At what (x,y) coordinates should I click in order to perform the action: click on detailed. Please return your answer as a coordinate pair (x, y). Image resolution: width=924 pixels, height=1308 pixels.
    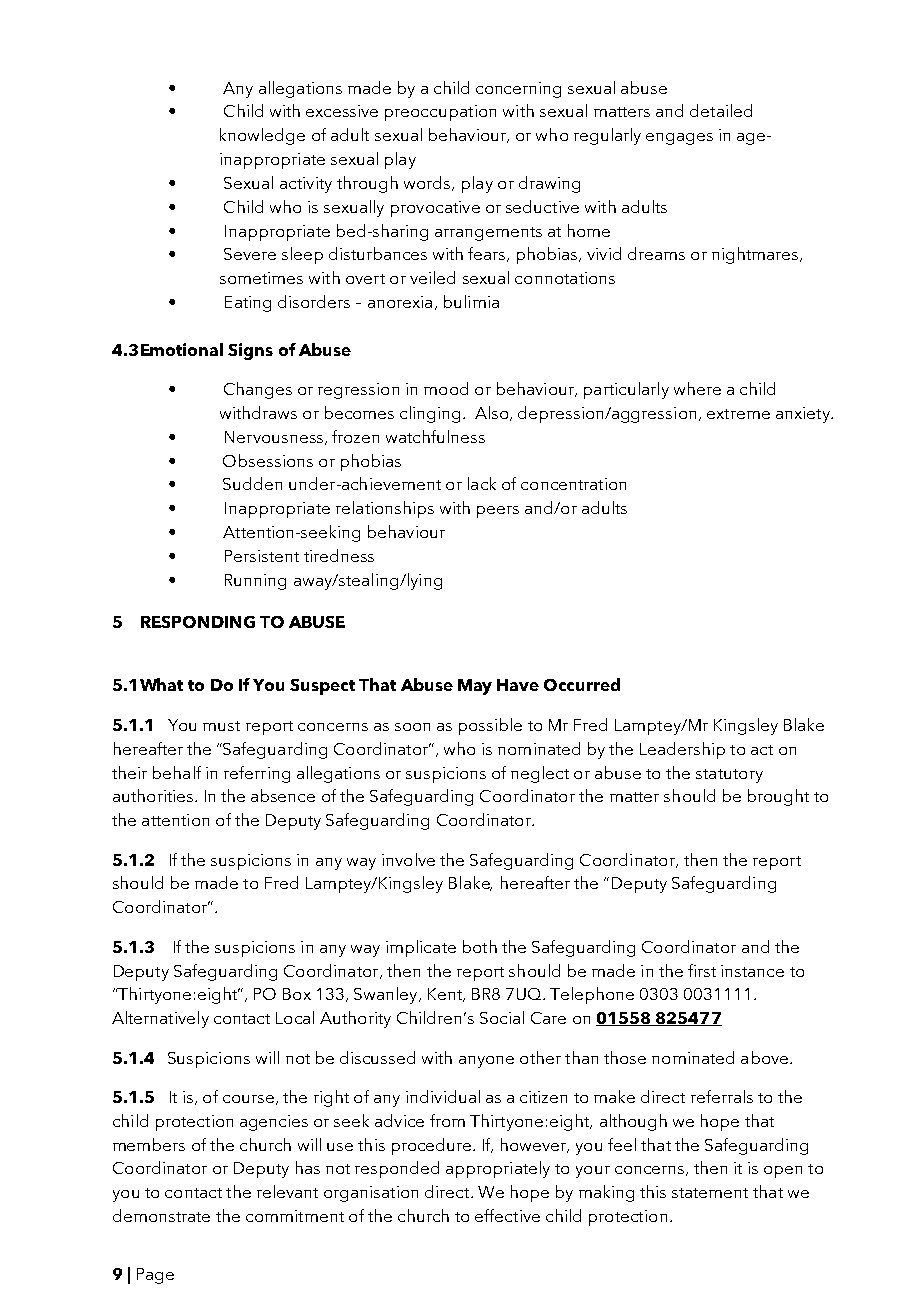
    Looking at the image, I should click on (721, 110).
